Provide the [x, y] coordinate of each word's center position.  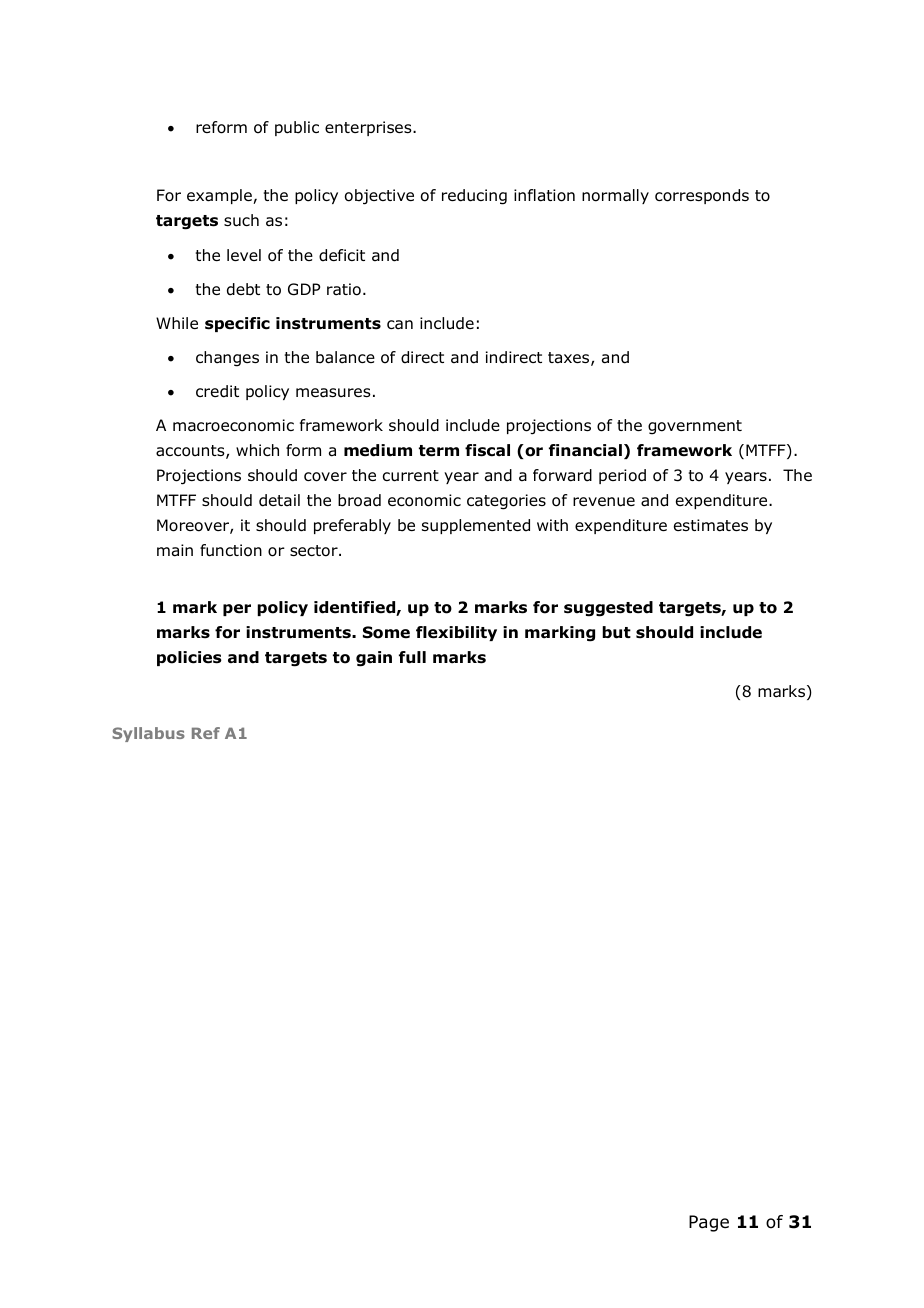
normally [615, 196]
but [616, 632]
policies [189, 658]
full [412, 657]
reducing [474, 197]
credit [217, 391]
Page [709, 1223]
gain [374, 659]
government [695, 427]
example [220, 196]
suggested [608, 609]
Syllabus [148, 734]
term [439, 451]
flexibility [456, 633]
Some [386, 632]
